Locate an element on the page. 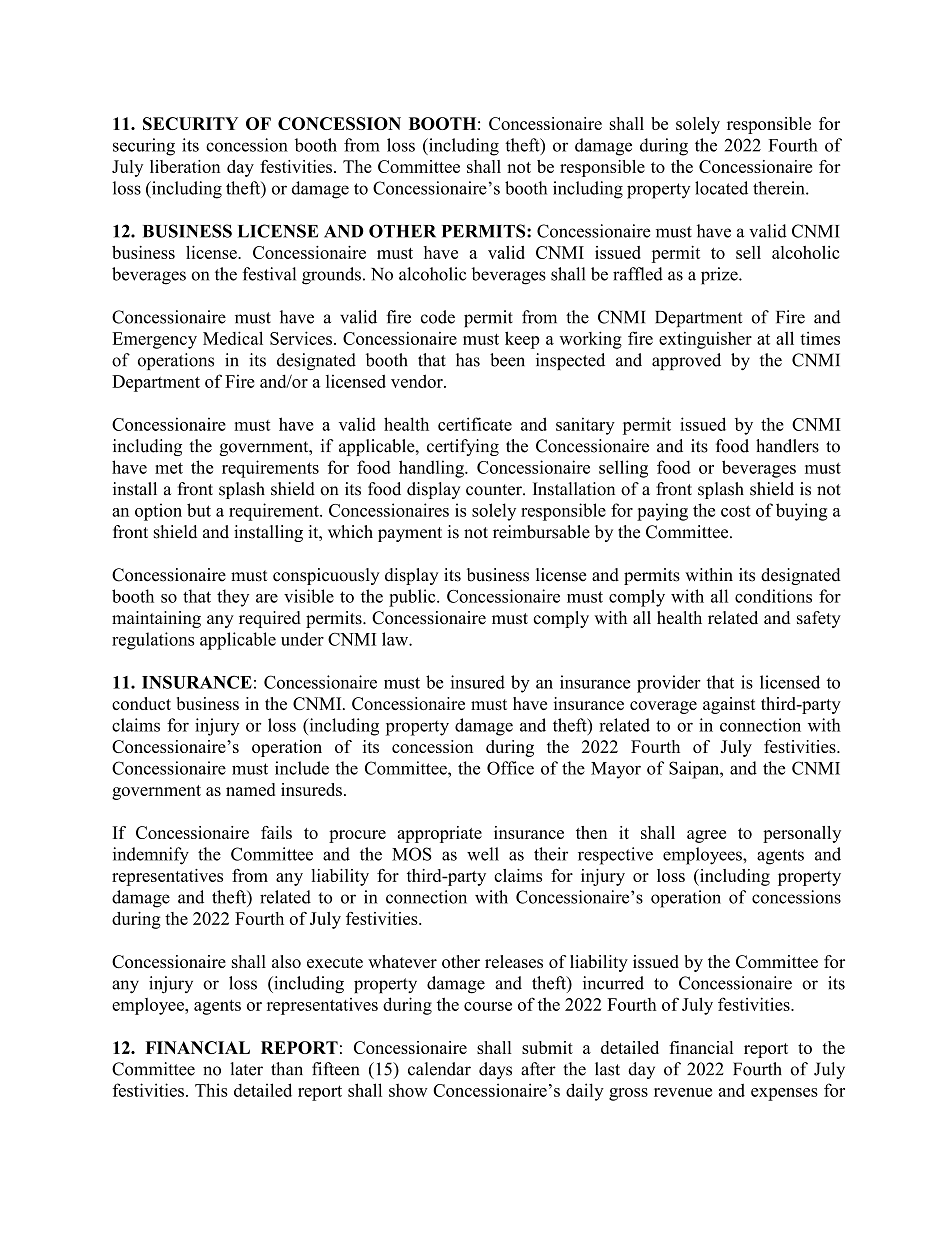 Image resolution: width=952 pixels, height=1233 pixels. liberation is located at coordinates (185, 166).
